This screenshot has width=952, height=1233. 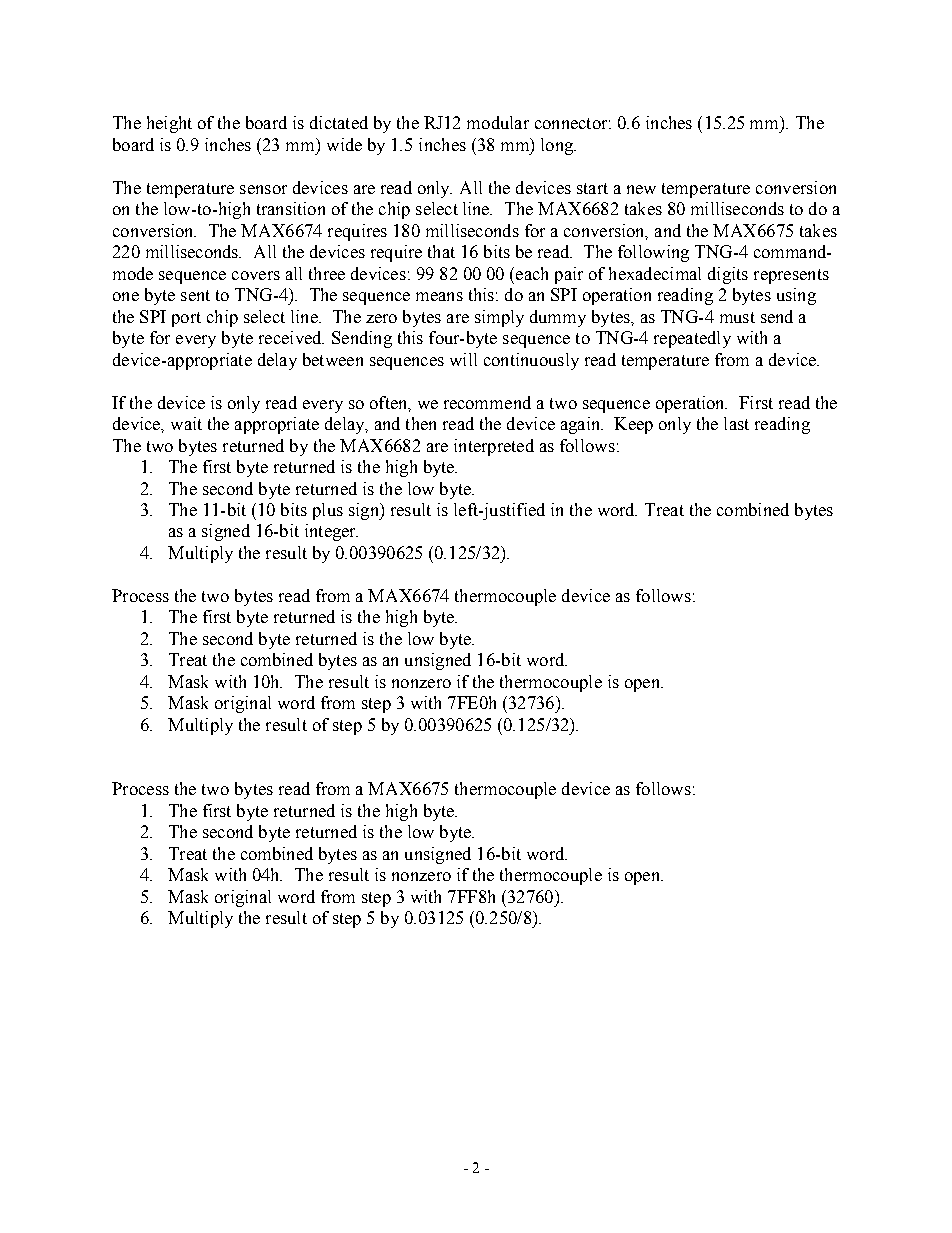 What do you see at coordinates (653, 253) in the screenshot?
I see `following` at bounding box center [653, 253].
